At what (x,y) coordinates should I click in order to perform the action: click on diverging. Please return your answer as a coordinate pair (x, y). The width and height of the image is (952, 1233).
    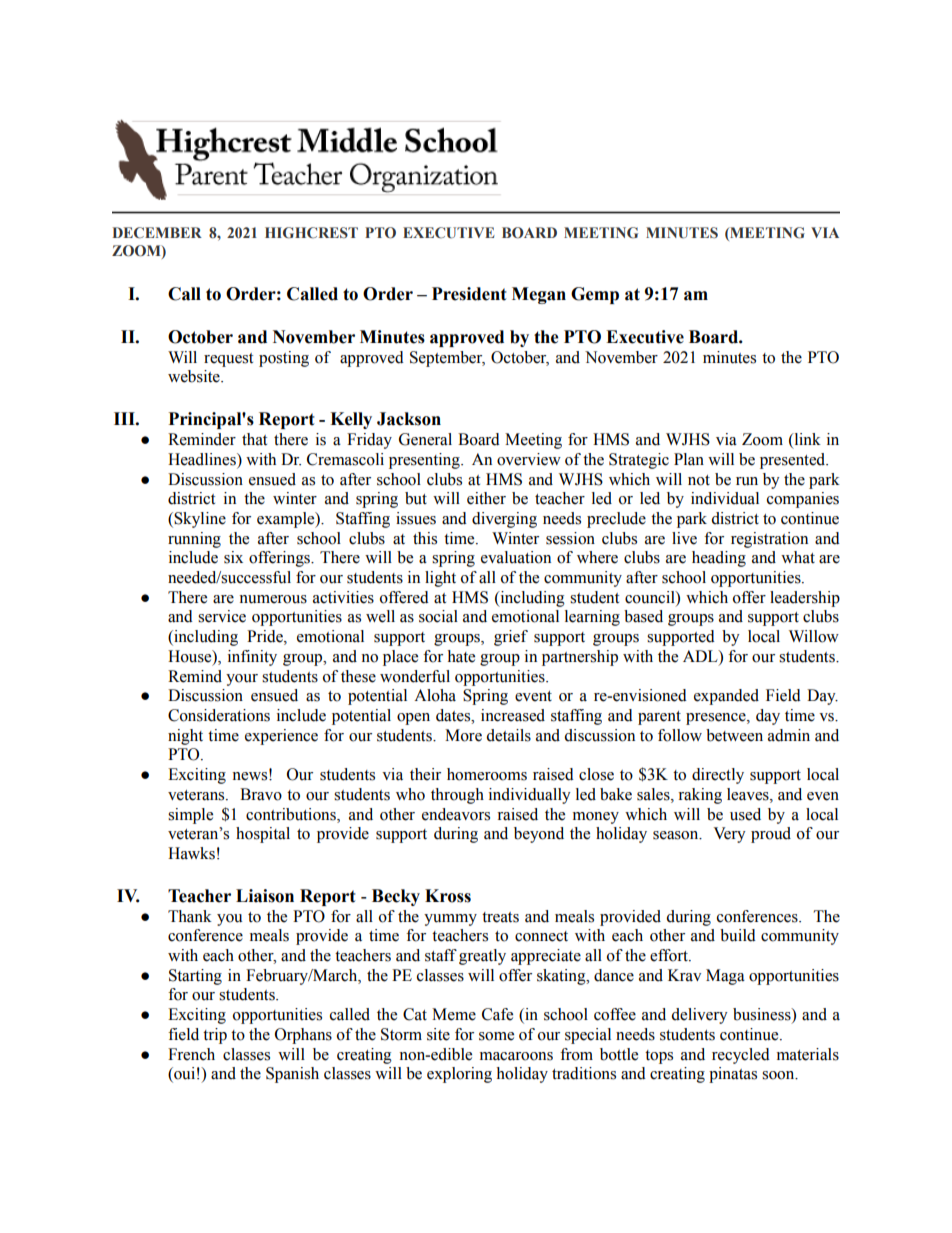
    Looking at the image, I should click on (504, 520).
